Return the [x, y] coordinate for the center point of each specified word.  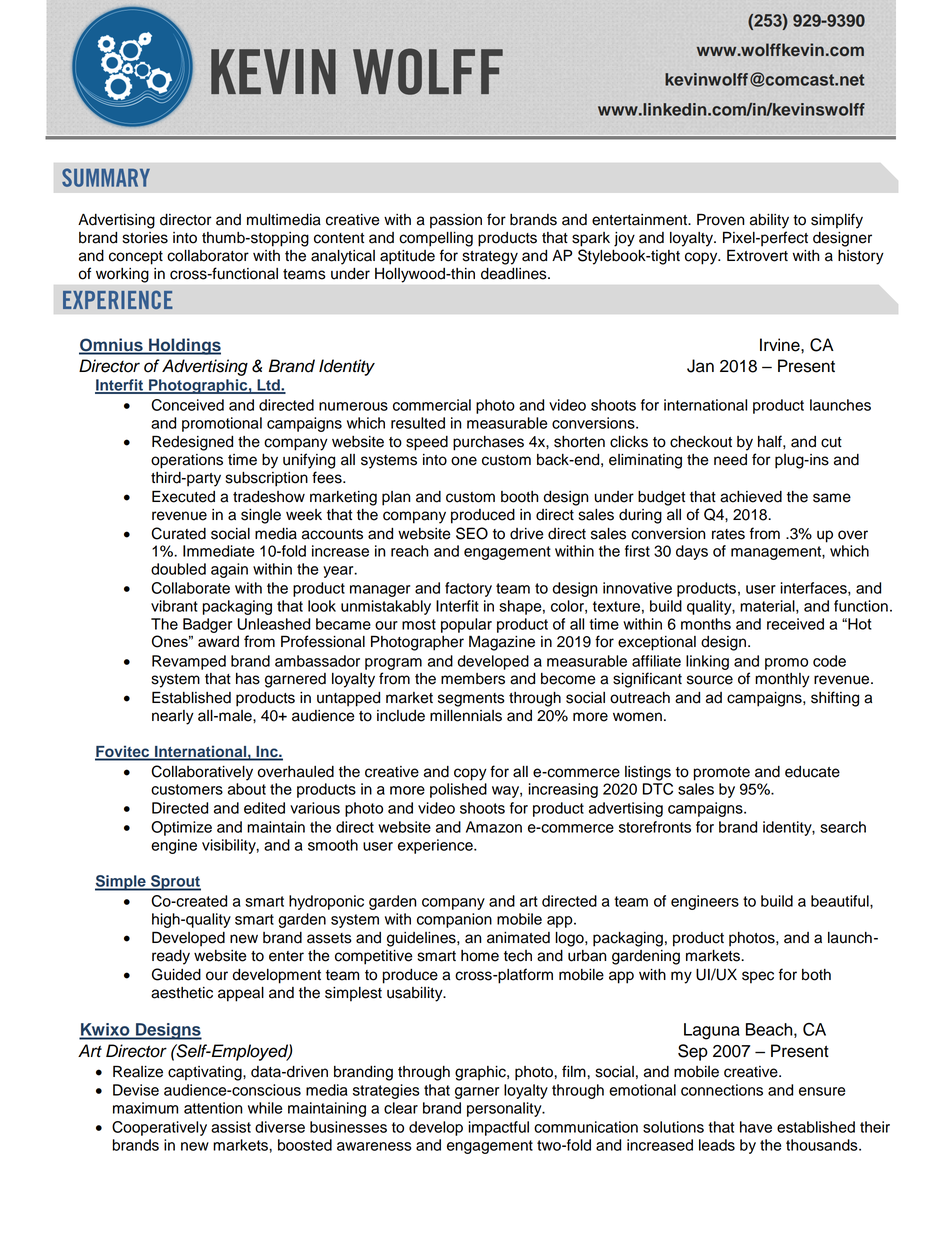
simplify [837, 221]
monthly [782, 680]
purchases [488, 443]
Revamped [189, 662]
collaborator [208, 256]
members [473, 679]
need [730, 460]
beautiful [841, 901]
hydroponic [326, 902]
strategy [490, 258]
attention [213, 1108]
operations [187, 461]
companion [454, 920]
